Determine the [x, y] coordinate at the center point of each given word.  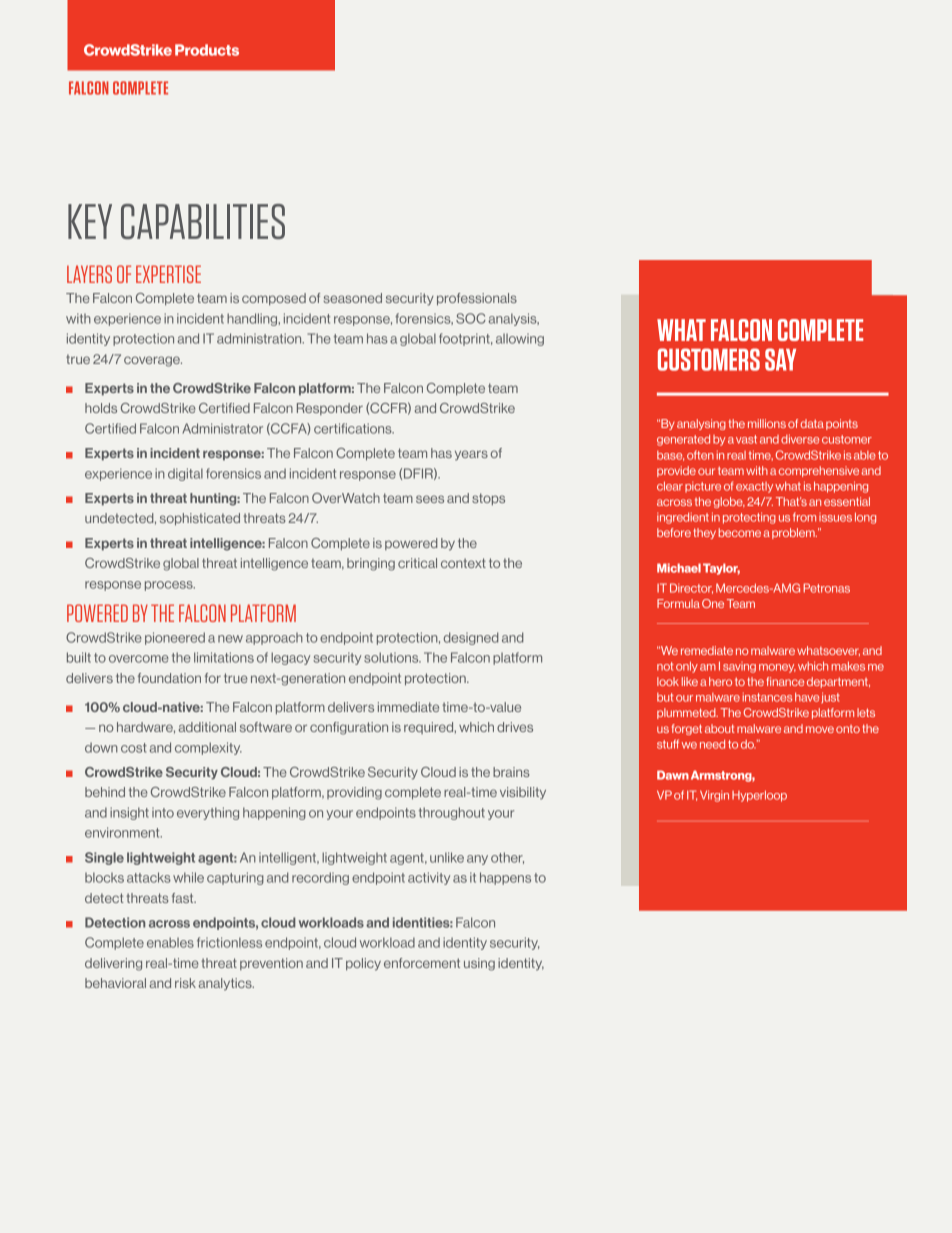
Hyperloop [759, 796]
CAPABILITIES [203, 221]
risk [185, 983]
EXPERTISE [168, 274]
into [163, 813]
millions [767, 423]
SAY [780, 359]
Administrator [222, 428]
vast [746, 439]
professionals [477, 299]
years [471, 455]
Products [207, 50]
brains [511, 772]
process [170, 586]
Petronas [826, 588]
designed [471, 638]
